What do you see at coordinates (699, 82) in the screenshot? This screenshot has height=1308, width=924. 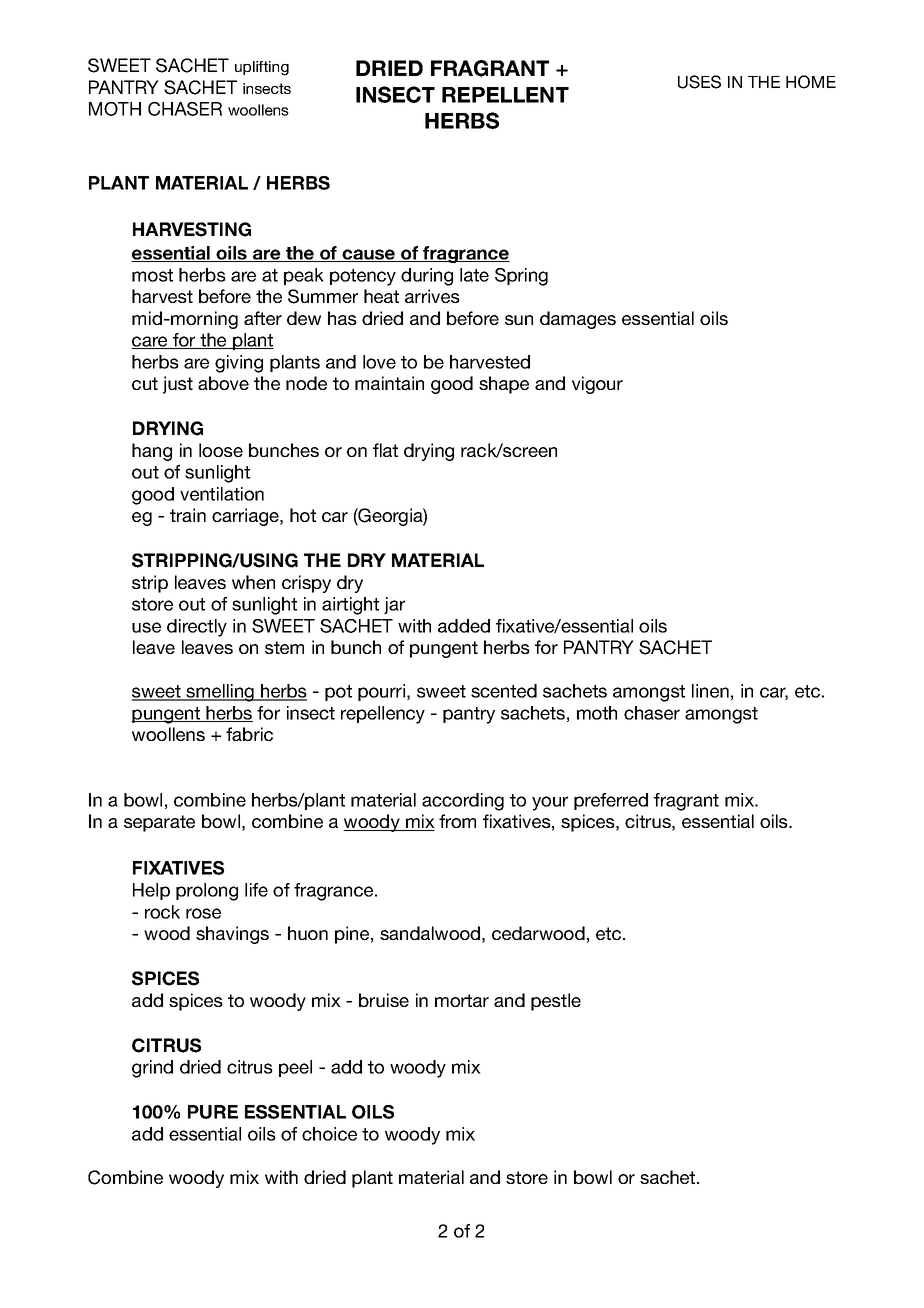 I see `USES` at bounding box center [699, 82].
